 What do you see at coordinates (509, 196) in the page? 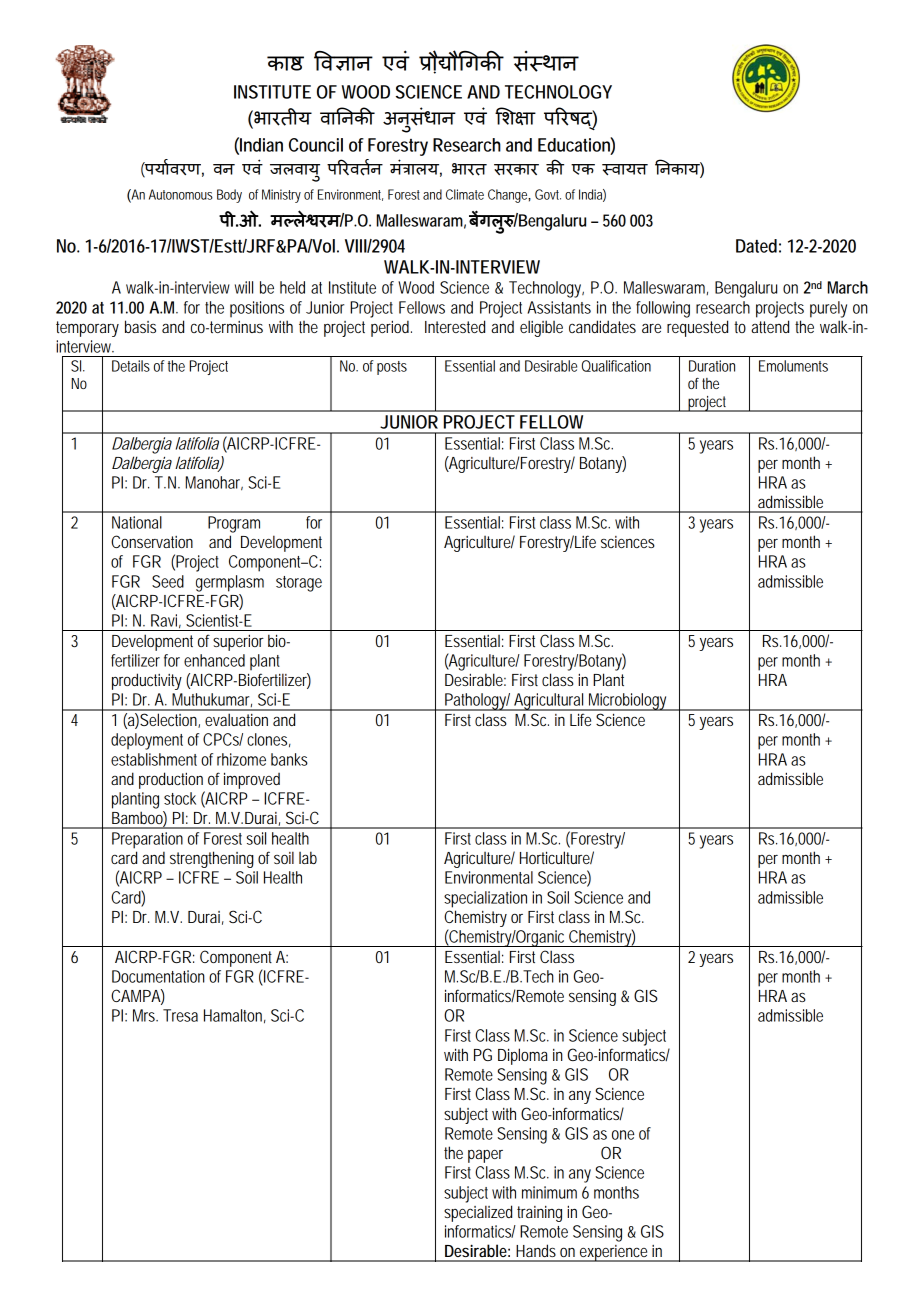
I see `Change` at bounding box center [509, 196].
